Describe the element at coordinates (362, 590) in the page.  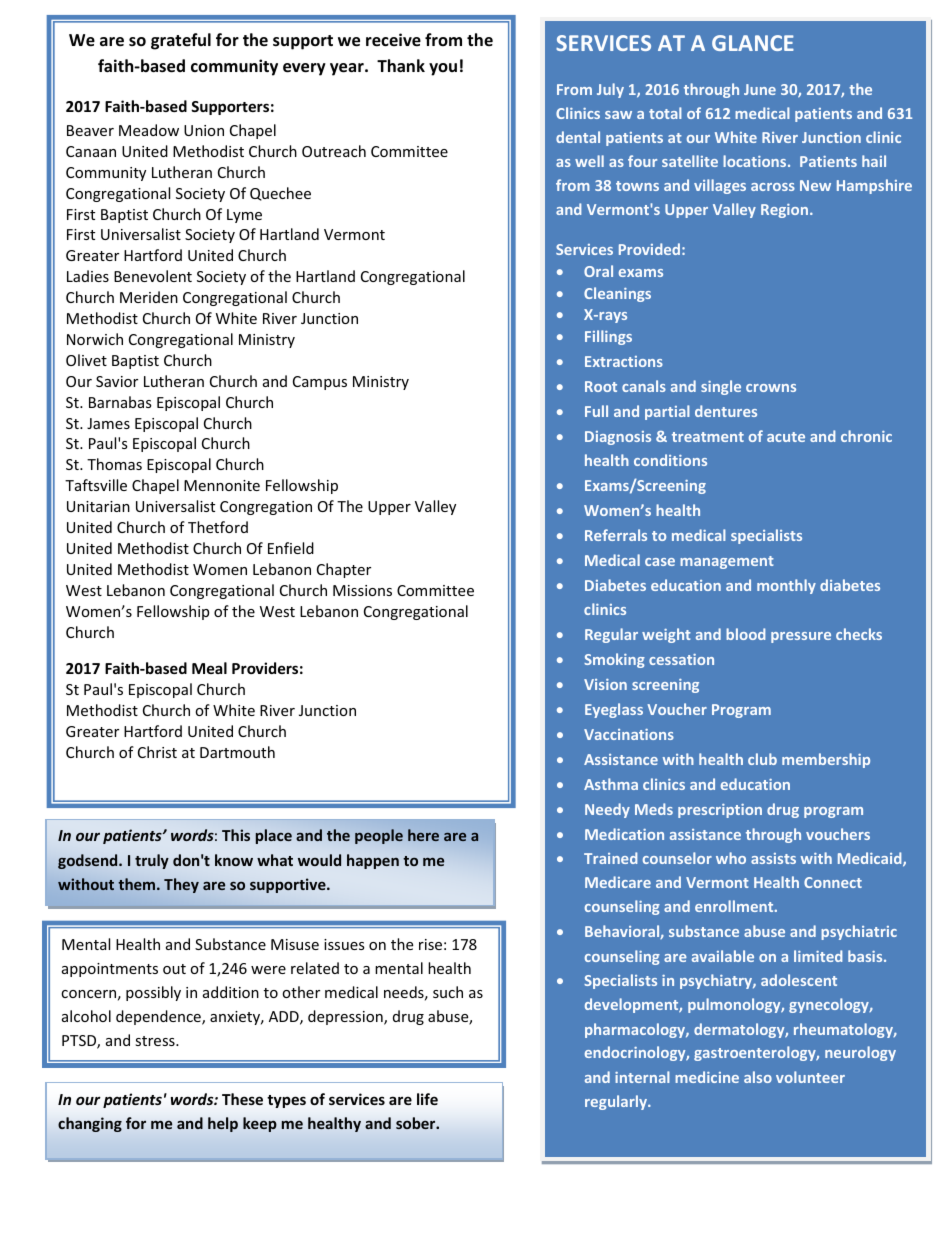
I see `Missions` at that location.
